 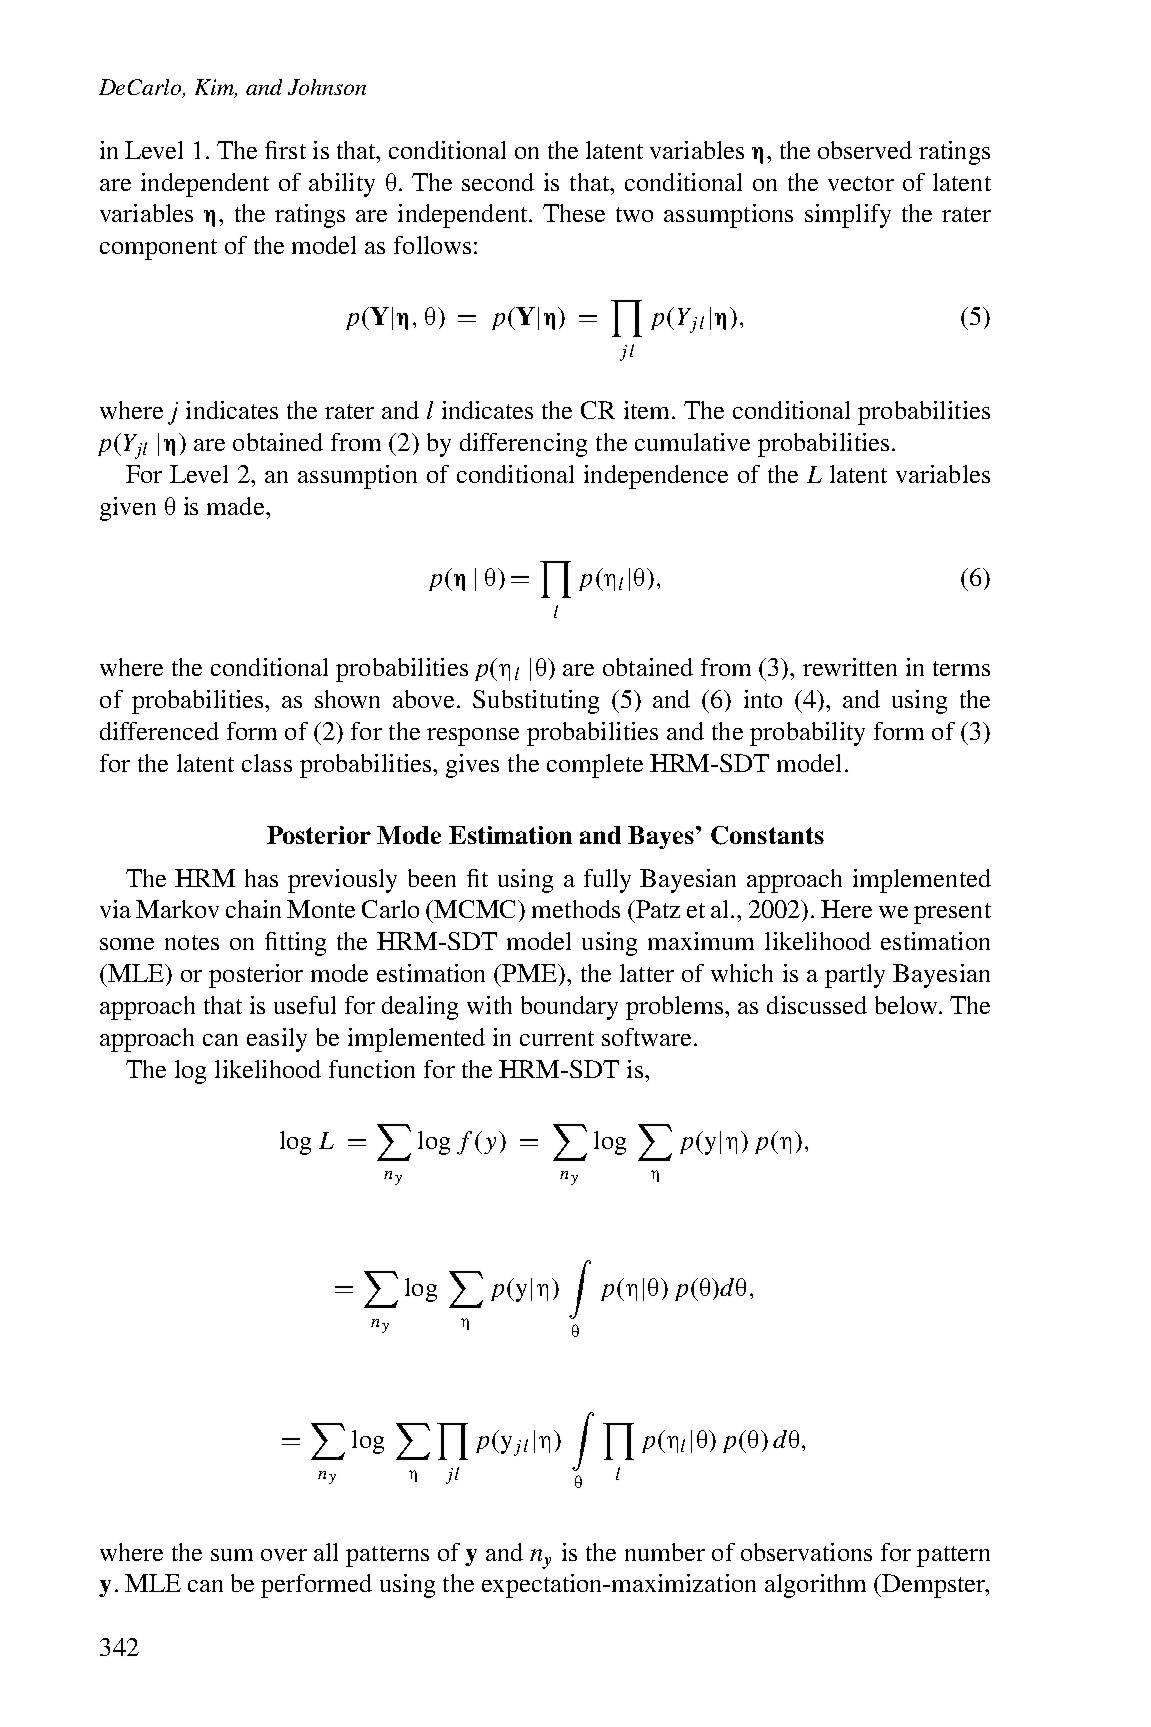 What do you see at coordinates (277, 1040) in the screenshot?
I see `easily` at bounding box center [277, 1040].
